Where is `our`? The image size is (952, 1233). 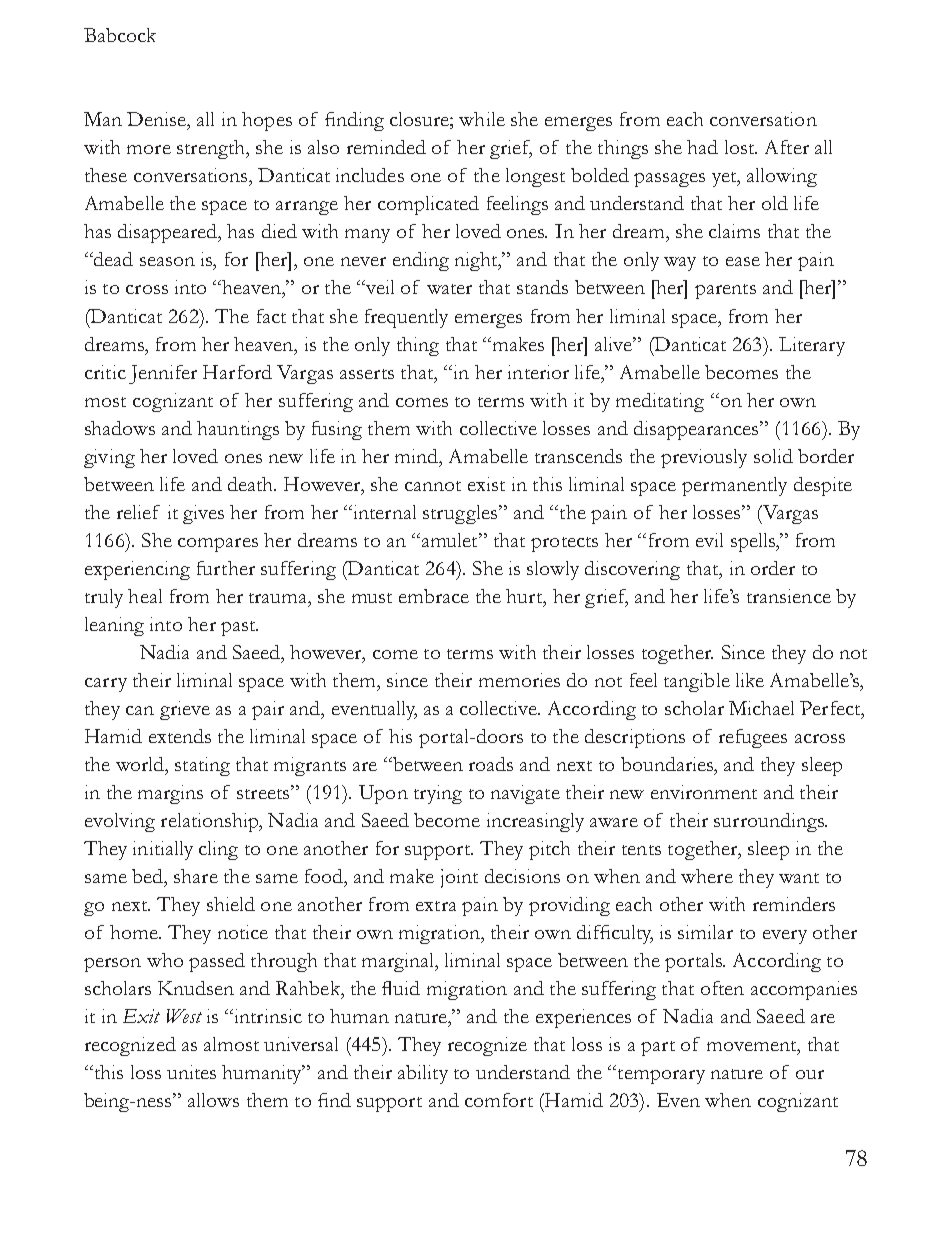 our is located at coordinates (810, 1074).
